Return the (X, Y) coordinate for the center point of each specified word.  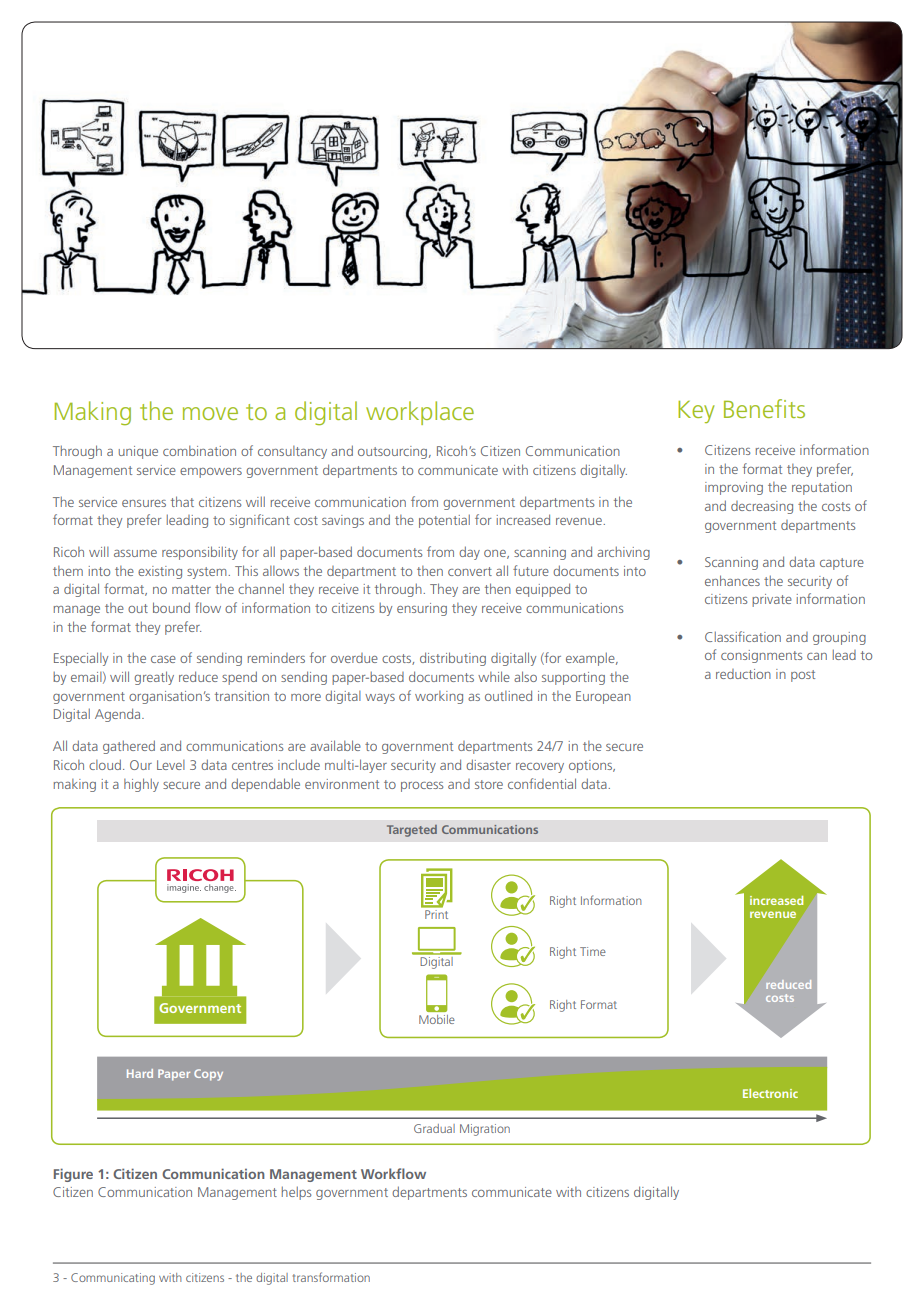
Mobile (437, 1019)
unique (138, 452)
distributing (453, 659)
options (592, 766)
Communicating (113, 1279)
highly (141, 785)
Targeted (412, 831)
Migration (485, 1130)
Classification (743, 636)
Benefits (764, 408)
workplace (420, 413)
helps (296, 1193)
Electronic (770, 1093)
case (163, 659)
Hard (140, 1073)
